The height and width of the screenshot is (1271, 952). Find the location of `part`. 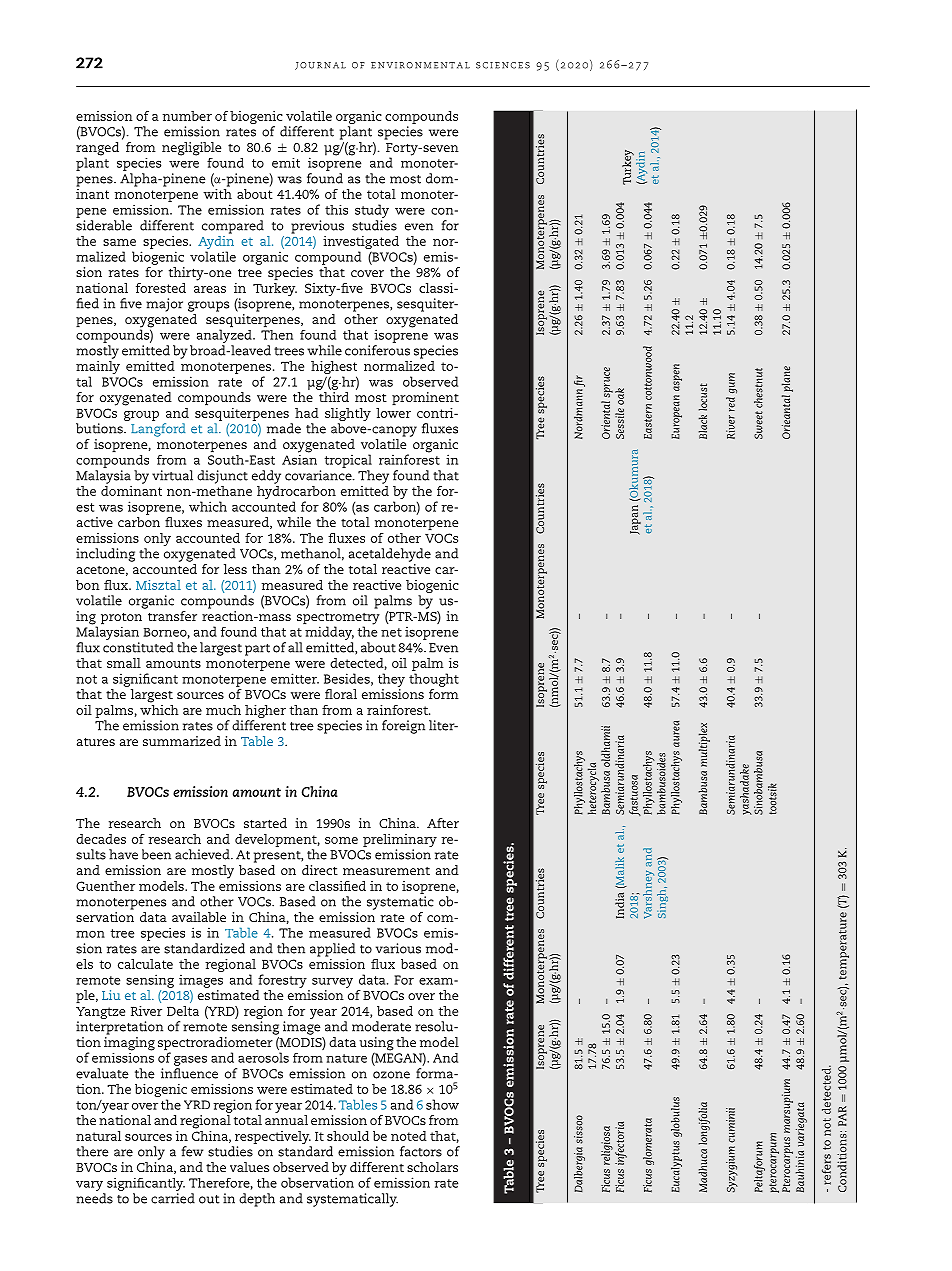

part is located at coordinates (257, 650).
